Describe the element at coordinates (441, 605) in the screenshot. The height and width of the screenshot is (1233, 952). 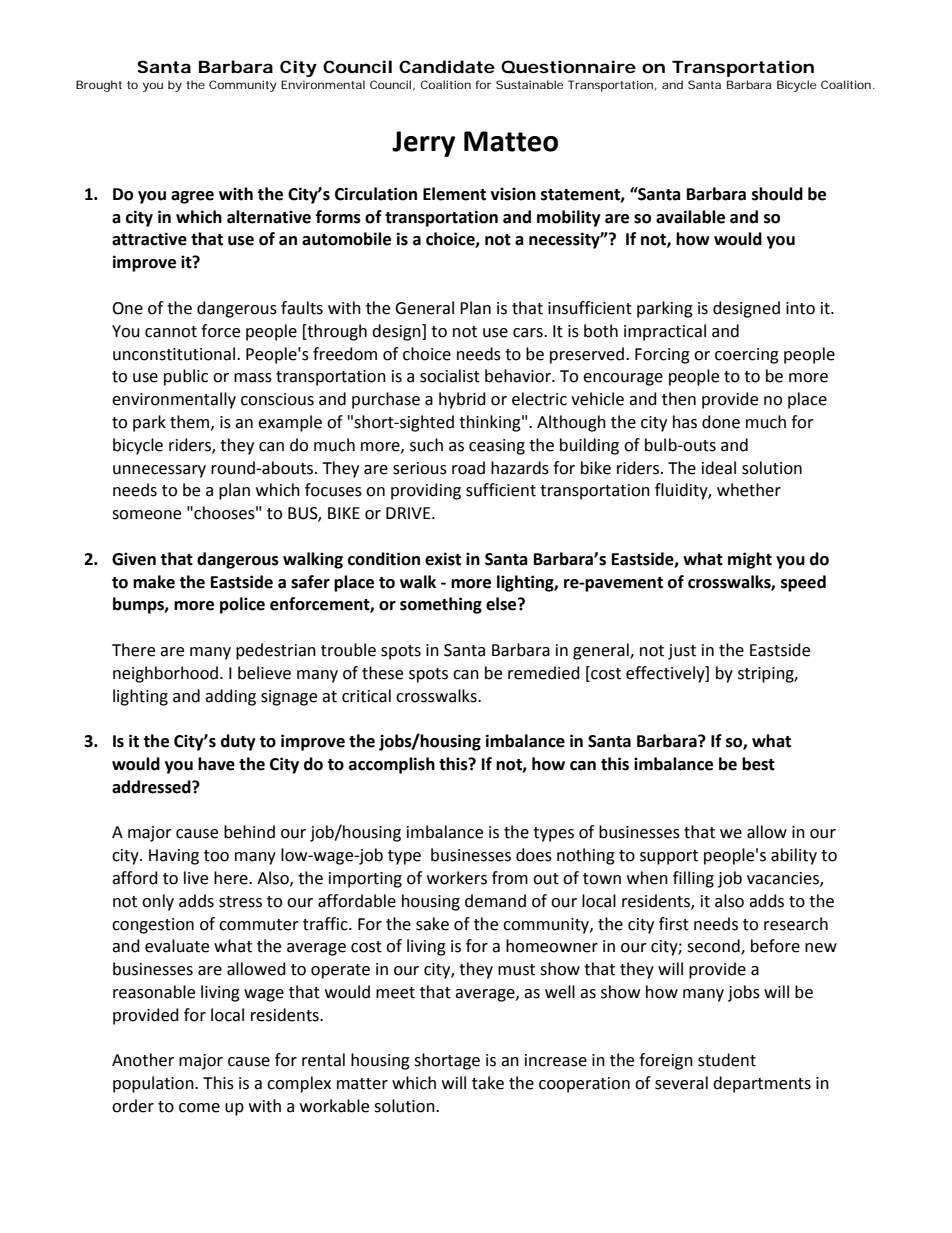
I see `something` at that location.
